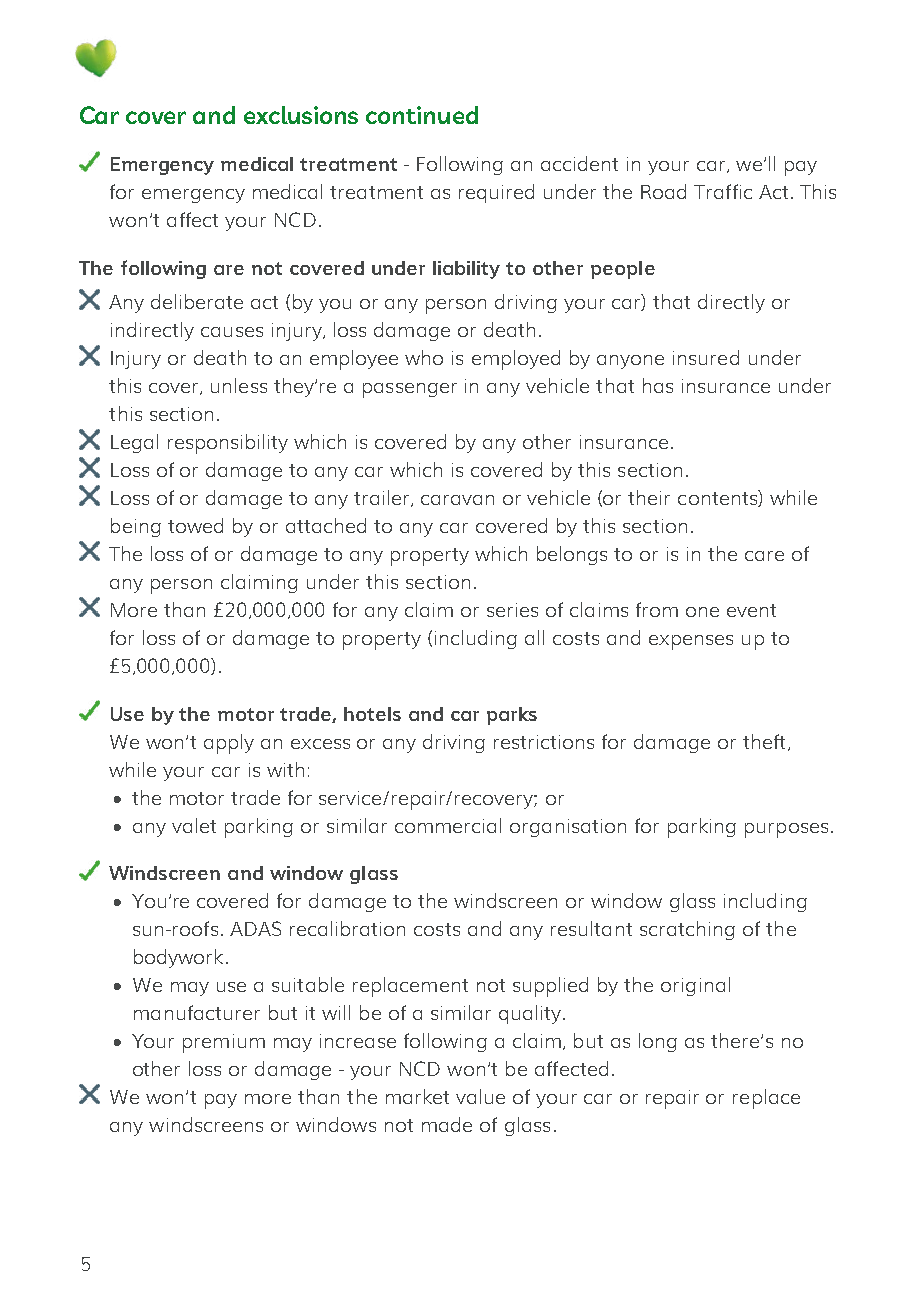  Describe the element at coordinates (448, 825) in the screenshot. I see `commercial` at that location.
